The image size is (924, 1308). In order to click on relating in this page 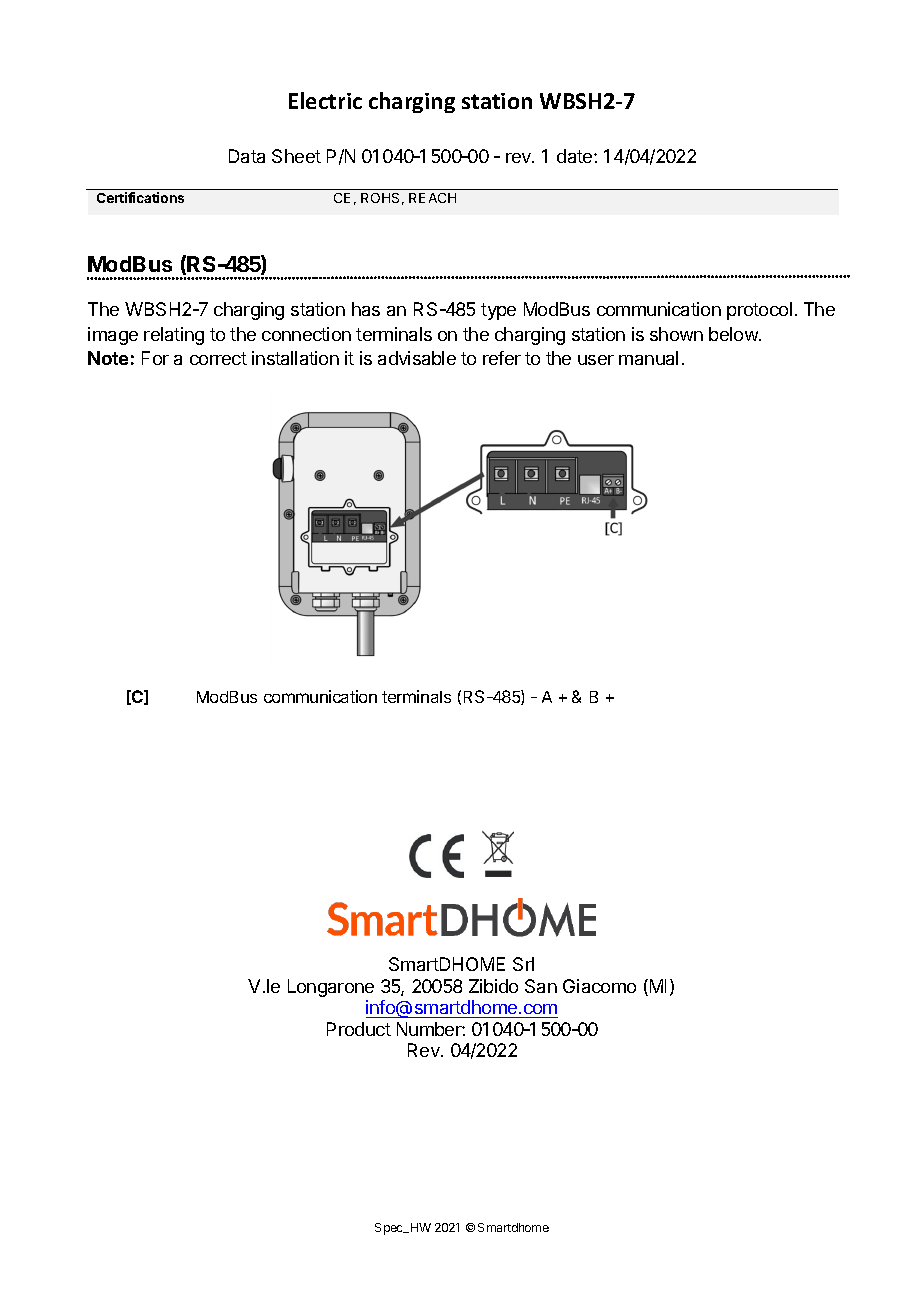, I will do `click(174, 336)`.
